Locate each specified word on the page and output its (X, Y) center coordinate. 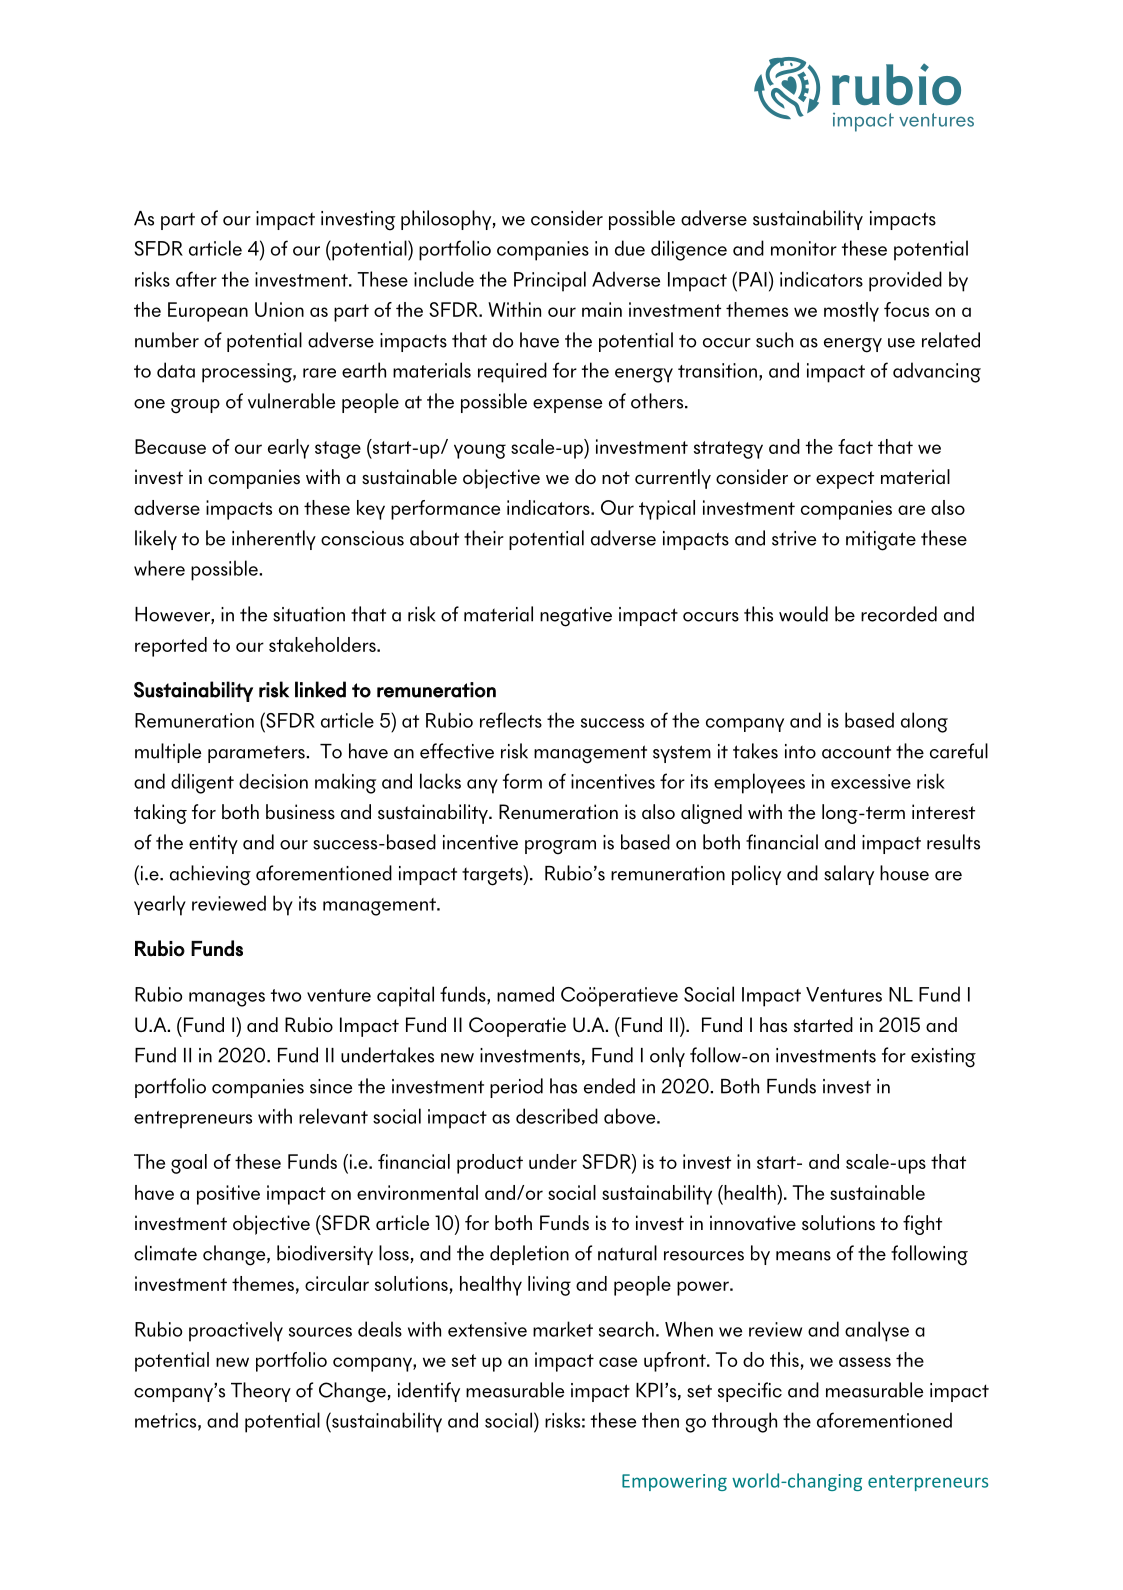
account (856, 752)
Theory (261, 1392)
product (490, 1164)
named (525, 994)
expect (845, 480)
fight (922, 1225)
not (616, 478)
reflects (511, 720)
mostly (851, 312)
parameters (257, 754)
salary (849, 875)
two (286, 995)
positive (228, 1195)
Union (279, 309)
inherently (274, 540)
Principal (550, 281)
